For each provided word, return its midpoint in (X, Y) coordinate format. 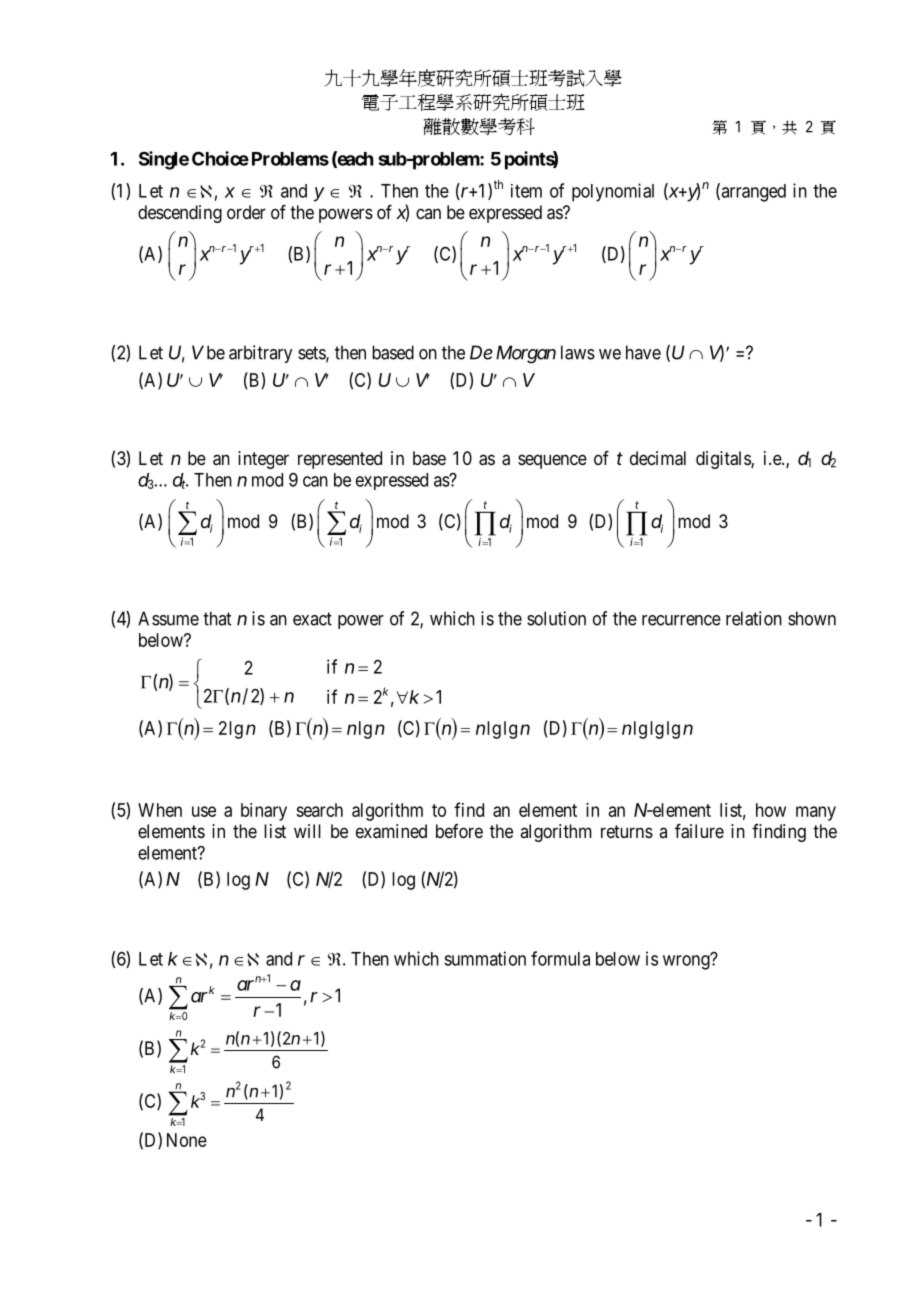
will (307, 831)
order (246, 212)
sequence (552, 461)
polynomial (613, 192)
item (526, 191)
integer (263, 460)
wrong (687, 962)
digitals (724, 460)
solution (556, 618)
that (217, 618)
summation (485, 958)
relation (754, 618)
